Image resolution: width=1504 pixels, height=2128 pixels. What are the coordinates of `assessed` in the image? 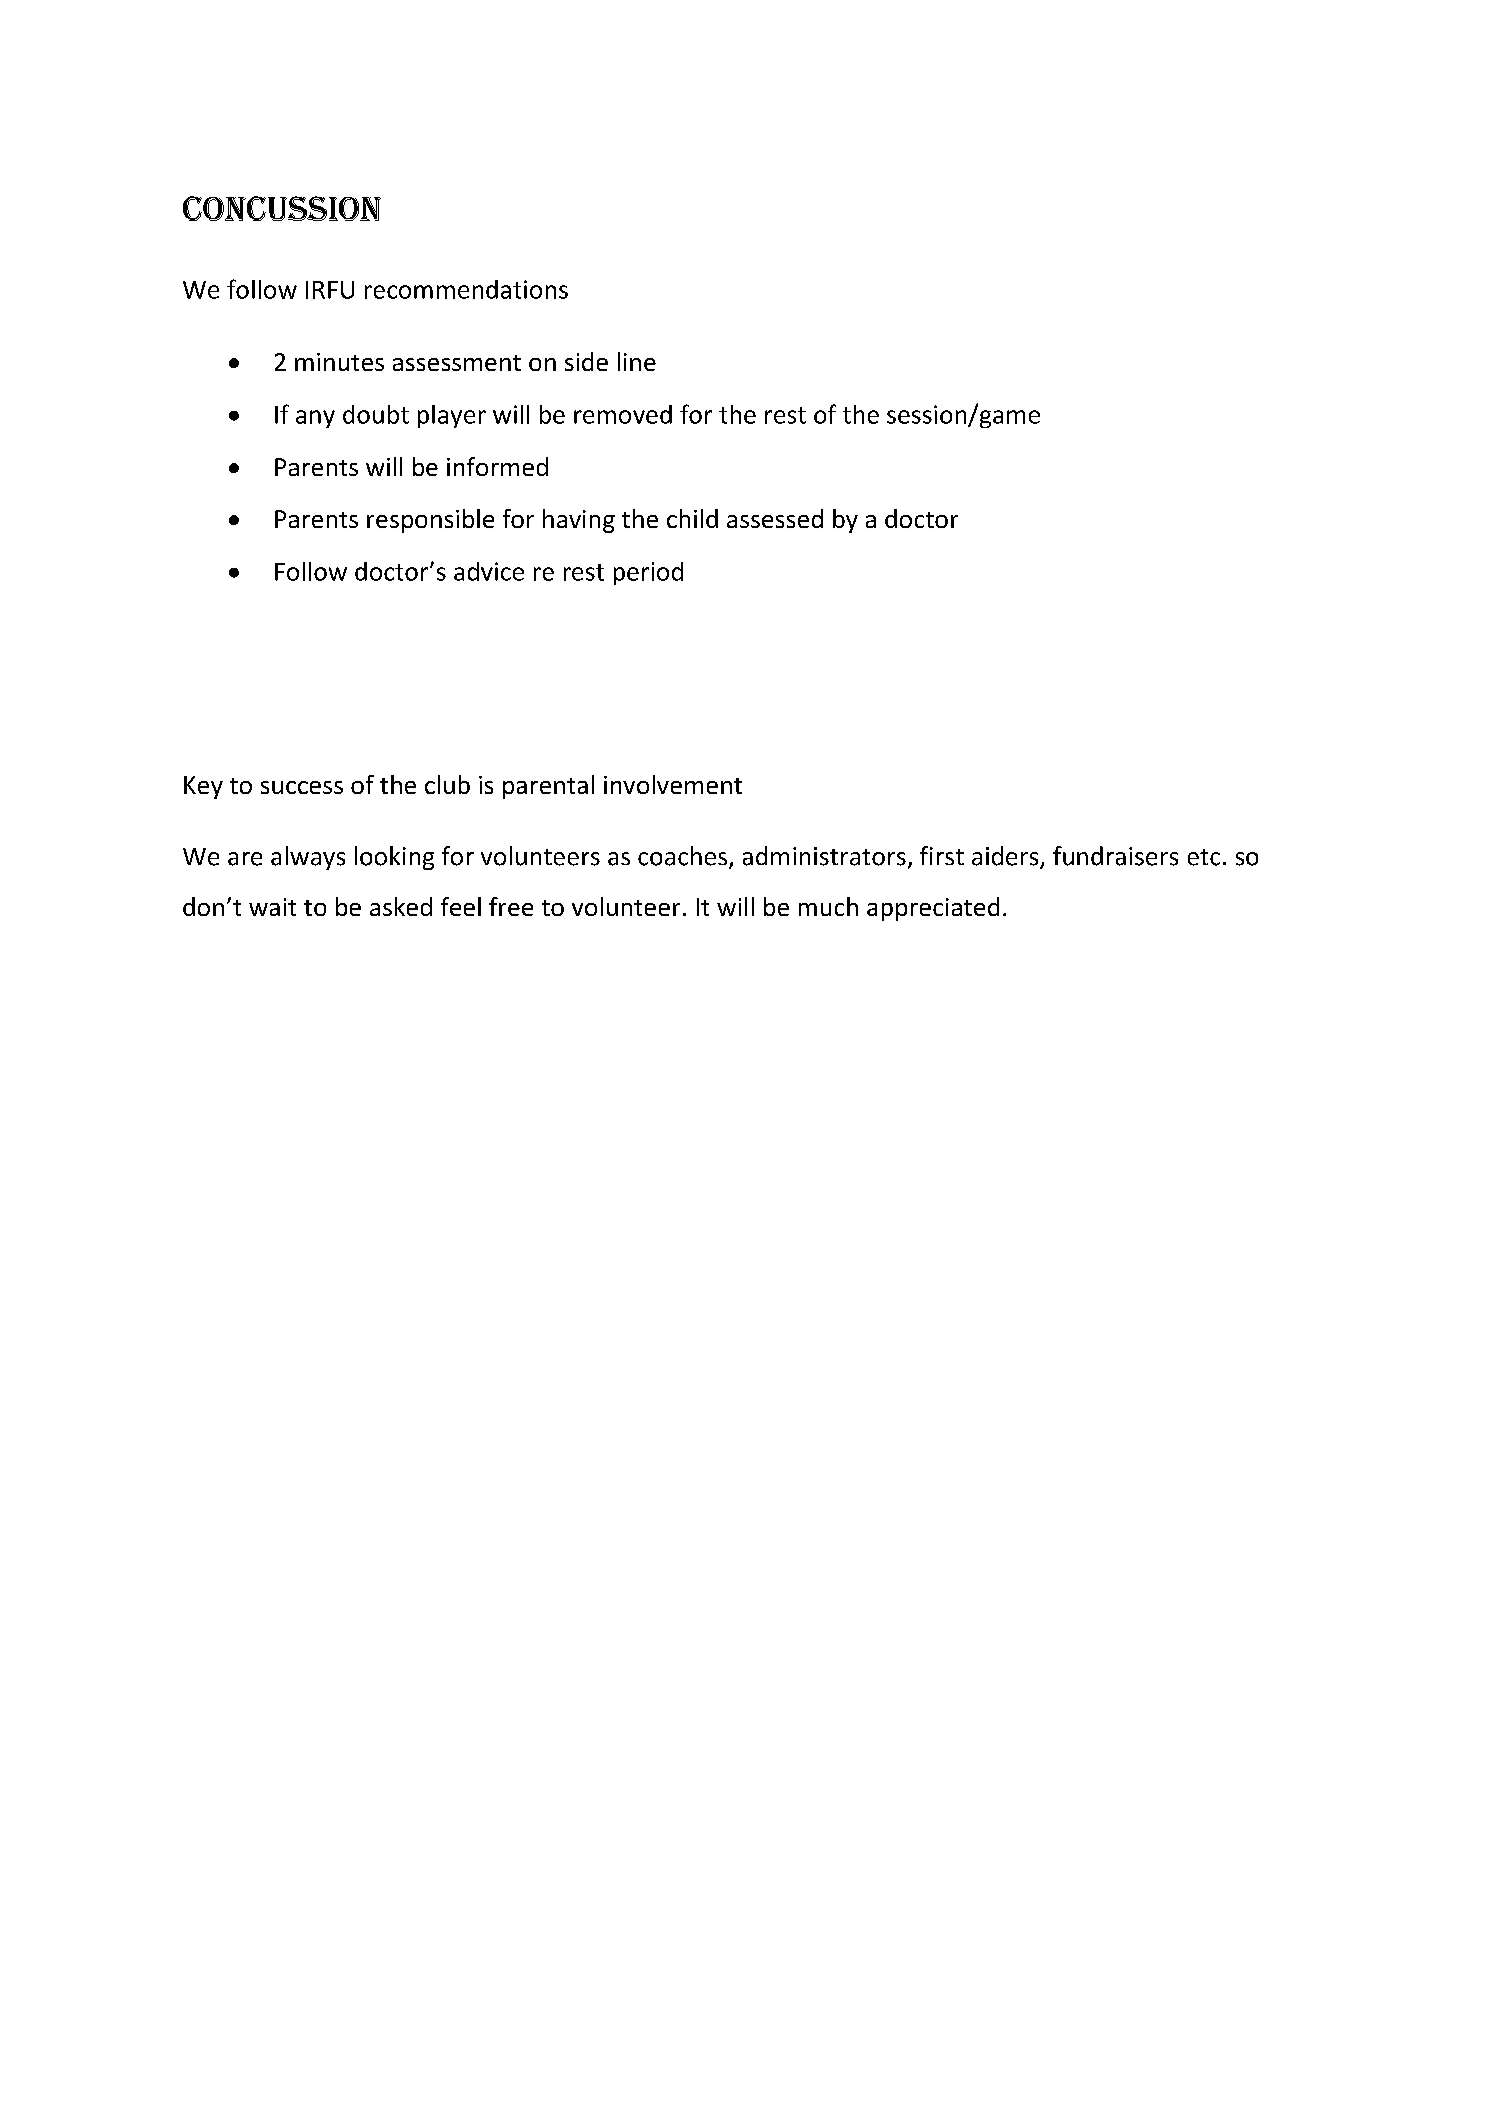 It's located at (775, 518).
